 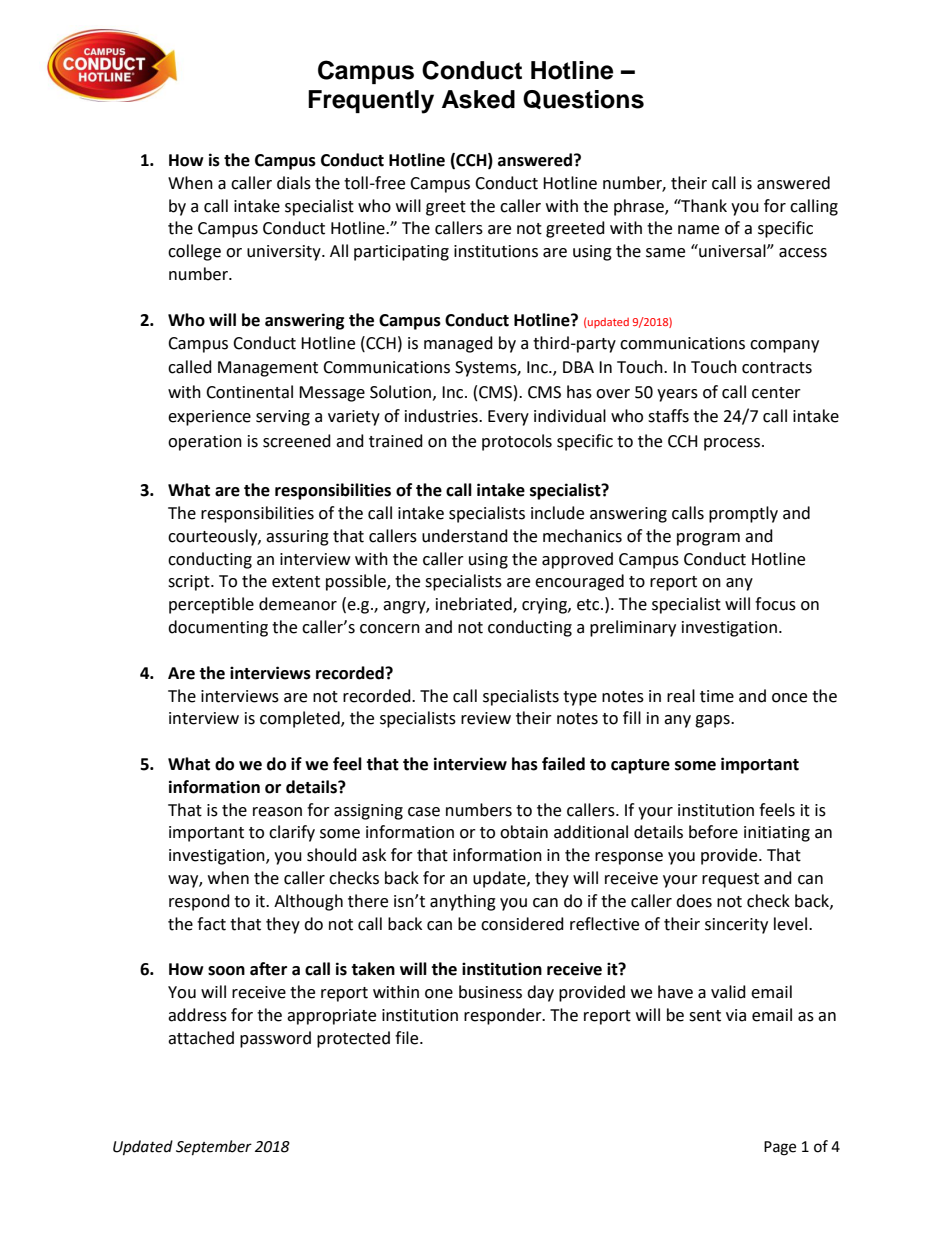 I want to click on name, so click(x=698, y=230).
